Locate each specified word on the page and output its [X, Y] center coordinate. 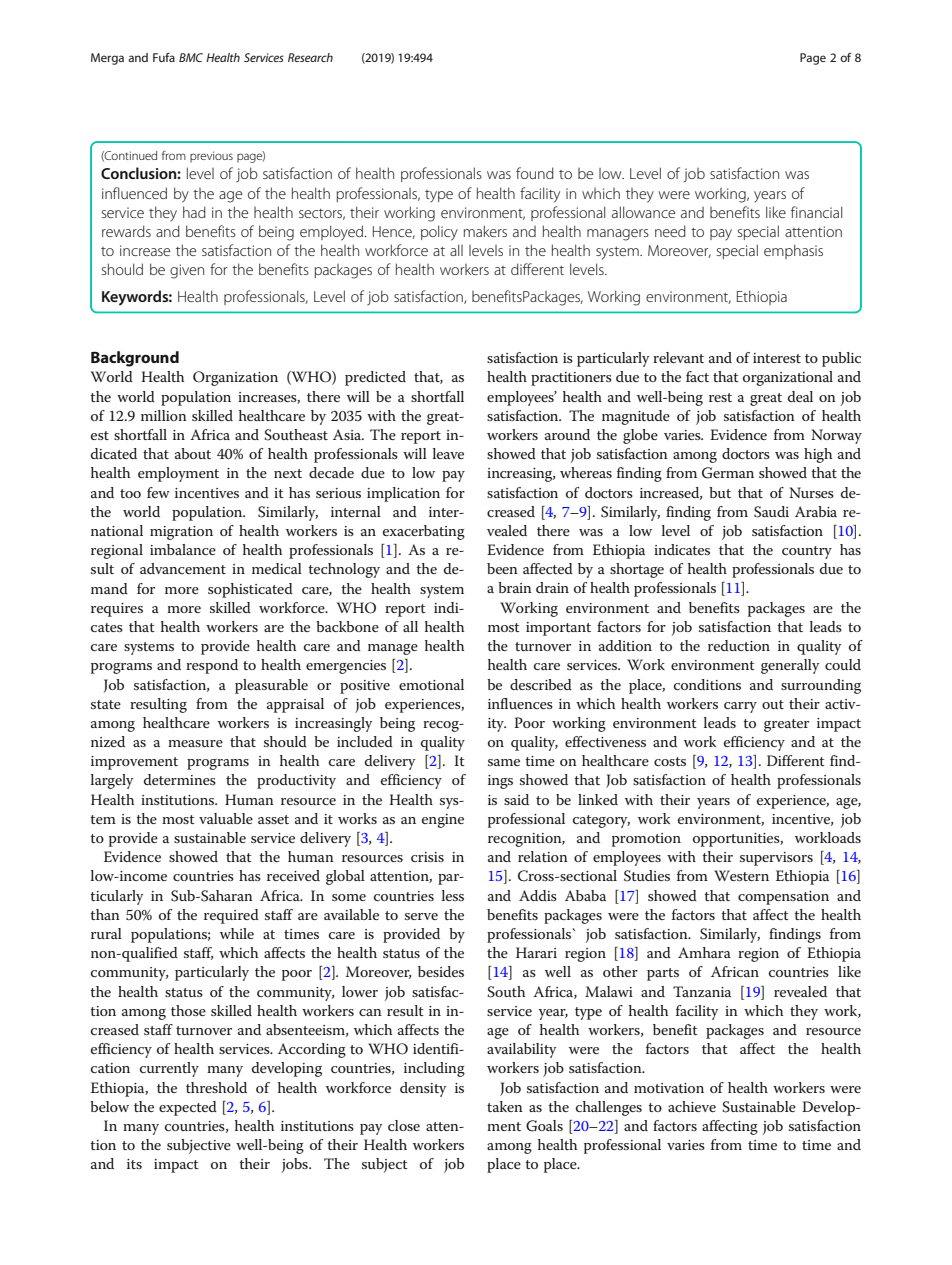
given [187, 271]
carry [740, 707]
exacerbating [424, 532]
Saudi [771, 512]
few [158, 492]
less [453, 895]
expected [188, 1108]
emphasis [793, 251]
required [231, 916]
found [535, 173]
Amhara [704, 952]
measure [195, 743]
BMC [191, 57]
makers [485, 231]
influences [520, 703]
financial [816, 212]
